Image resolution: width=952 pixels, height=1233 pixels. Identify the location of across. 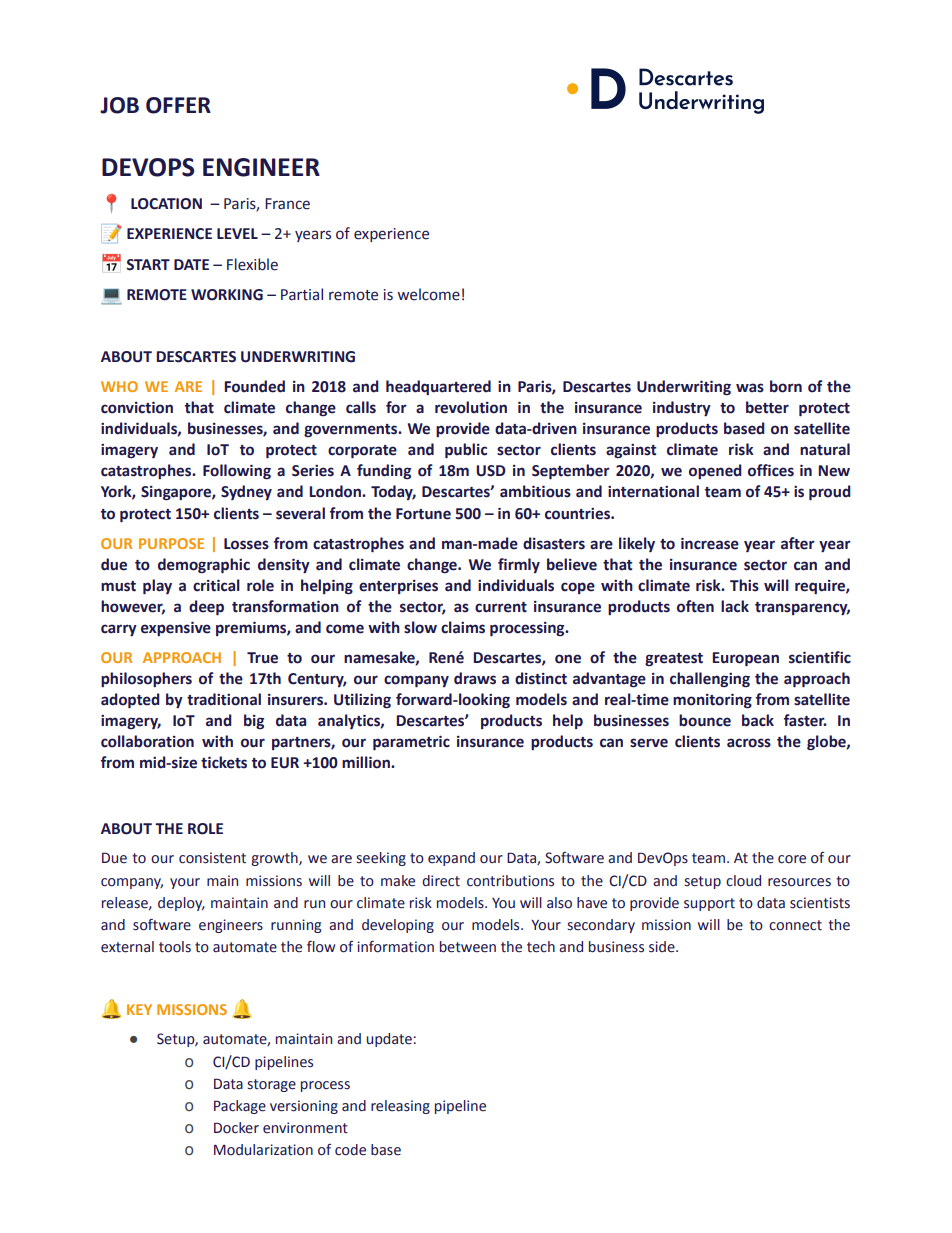
(749, 743).
